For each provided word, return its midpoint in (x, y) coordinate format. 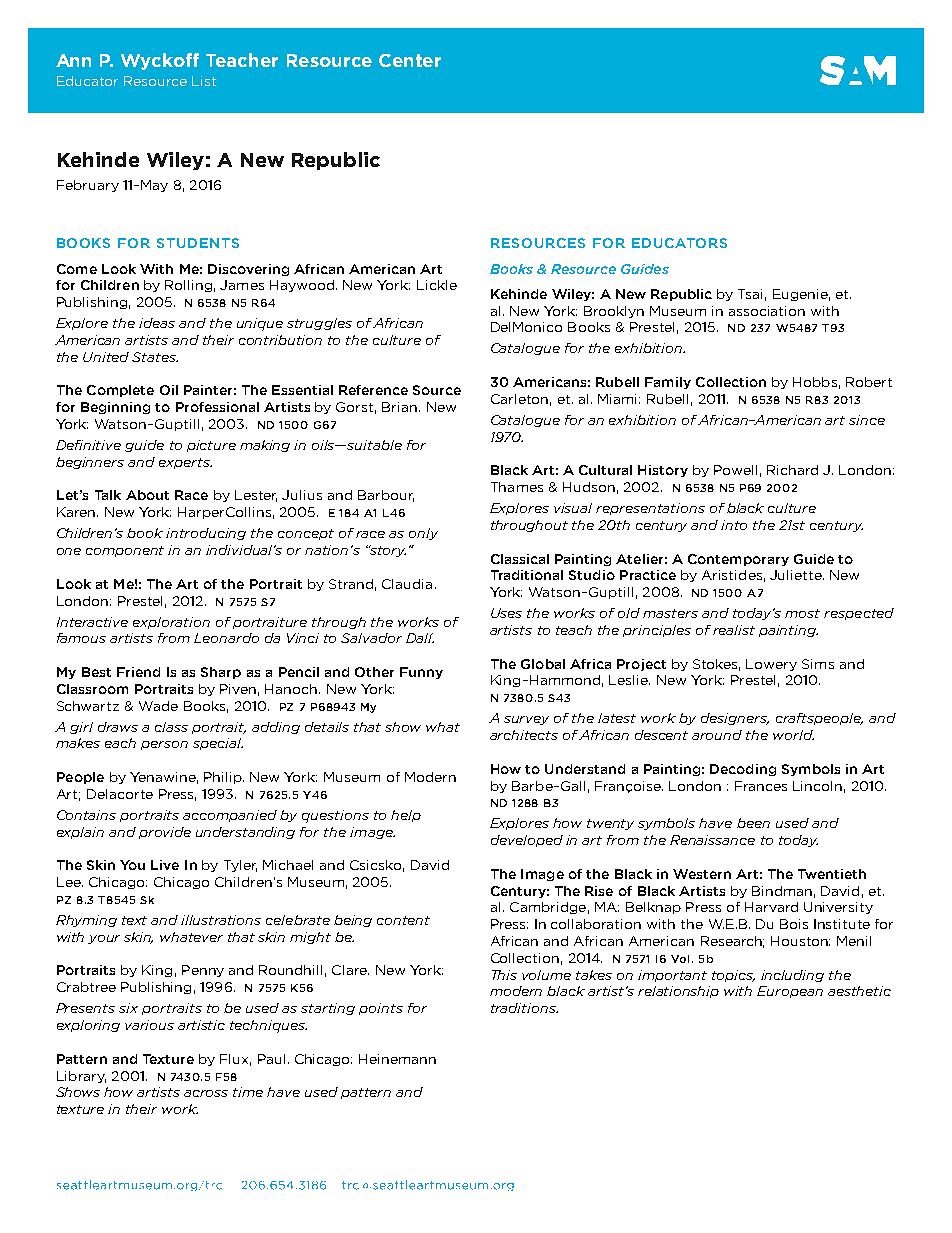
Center (410, 60)
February (88, 186)
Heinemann (397, 1059)
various (149, 1025)
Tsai (750, 294)
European (790, 992)
